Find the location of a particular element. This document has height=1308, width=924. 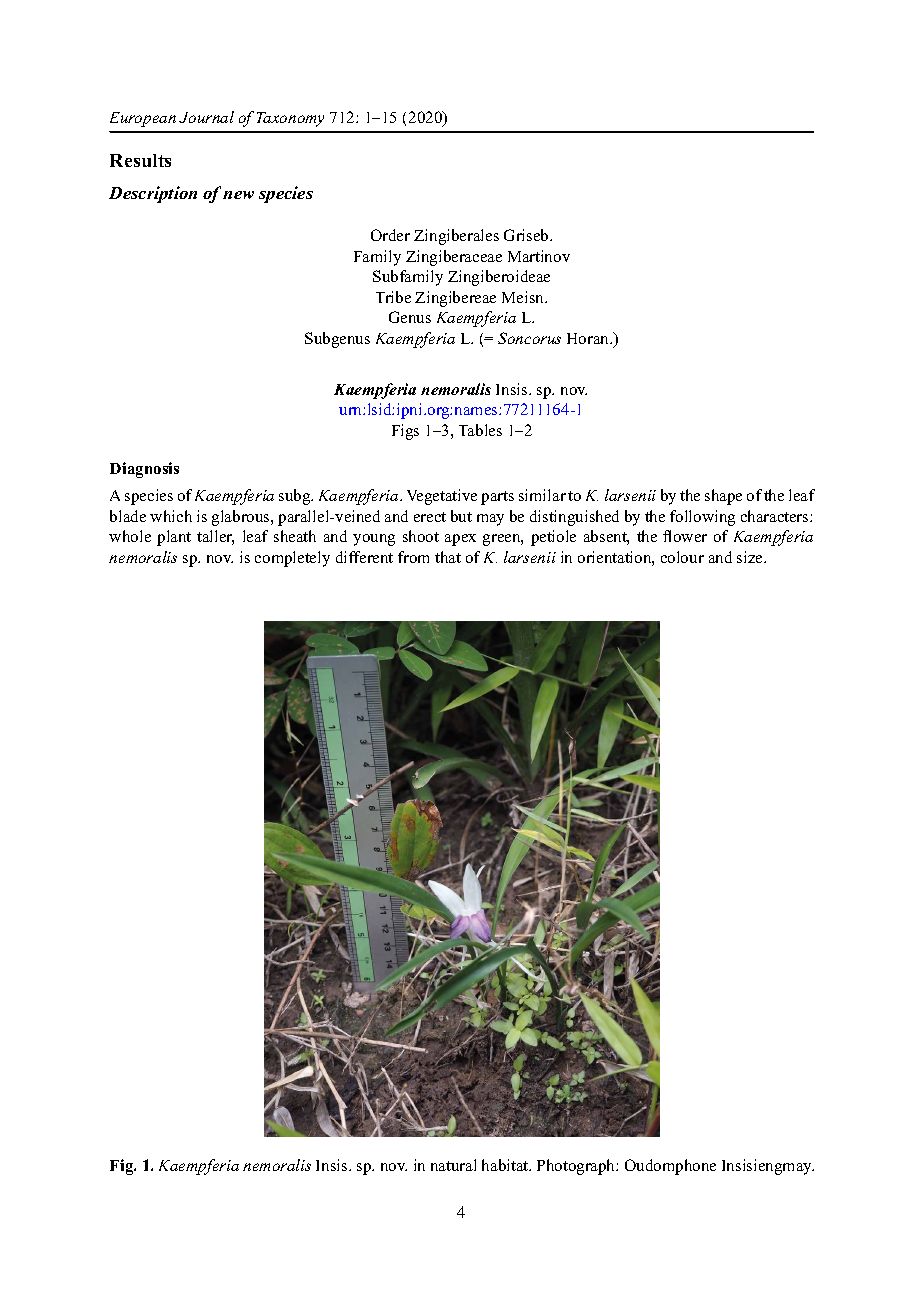

that is located at coordinates (448, 557).
